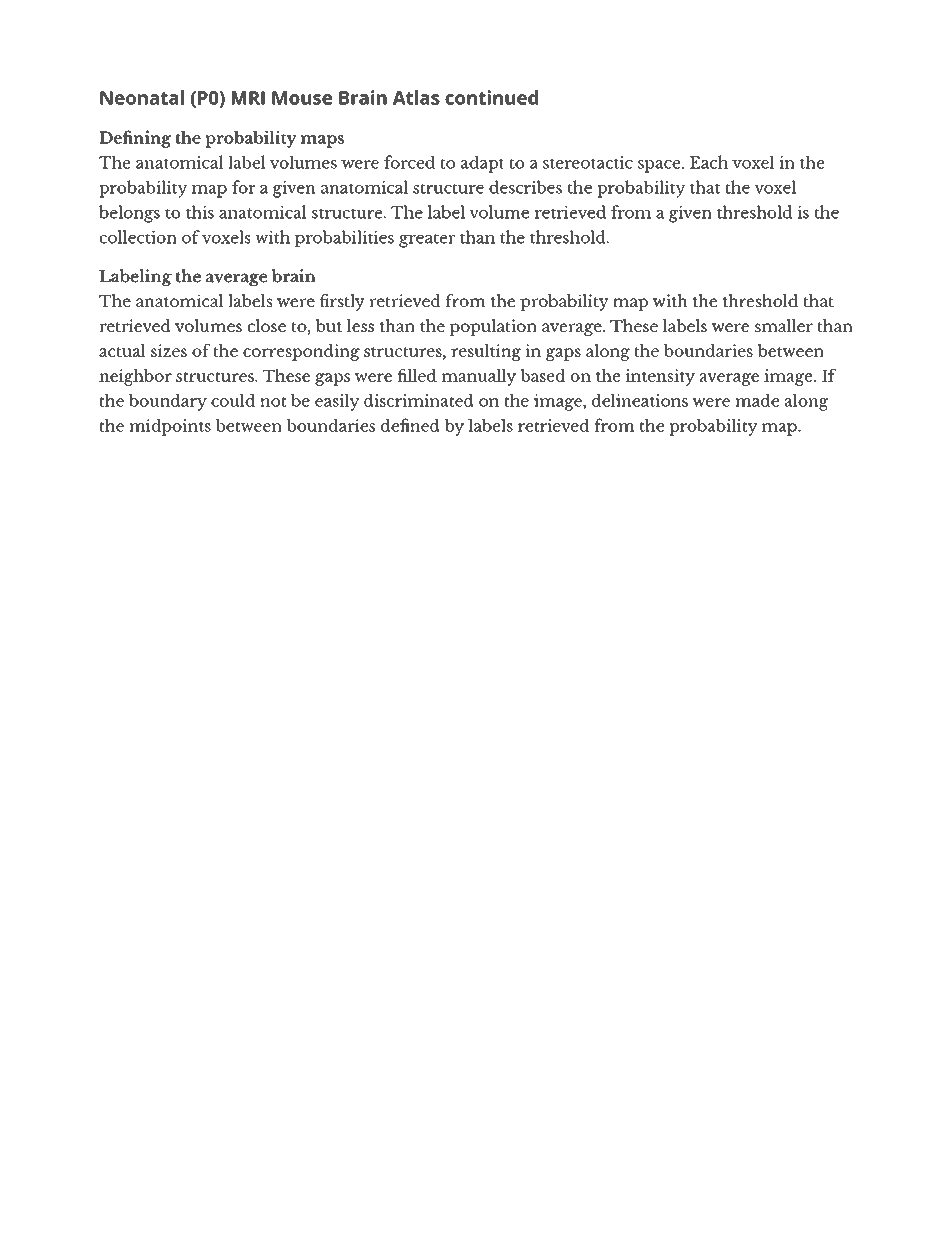  Describe the element at coordinates (757, 400) in the document. I see `made` at that location.
